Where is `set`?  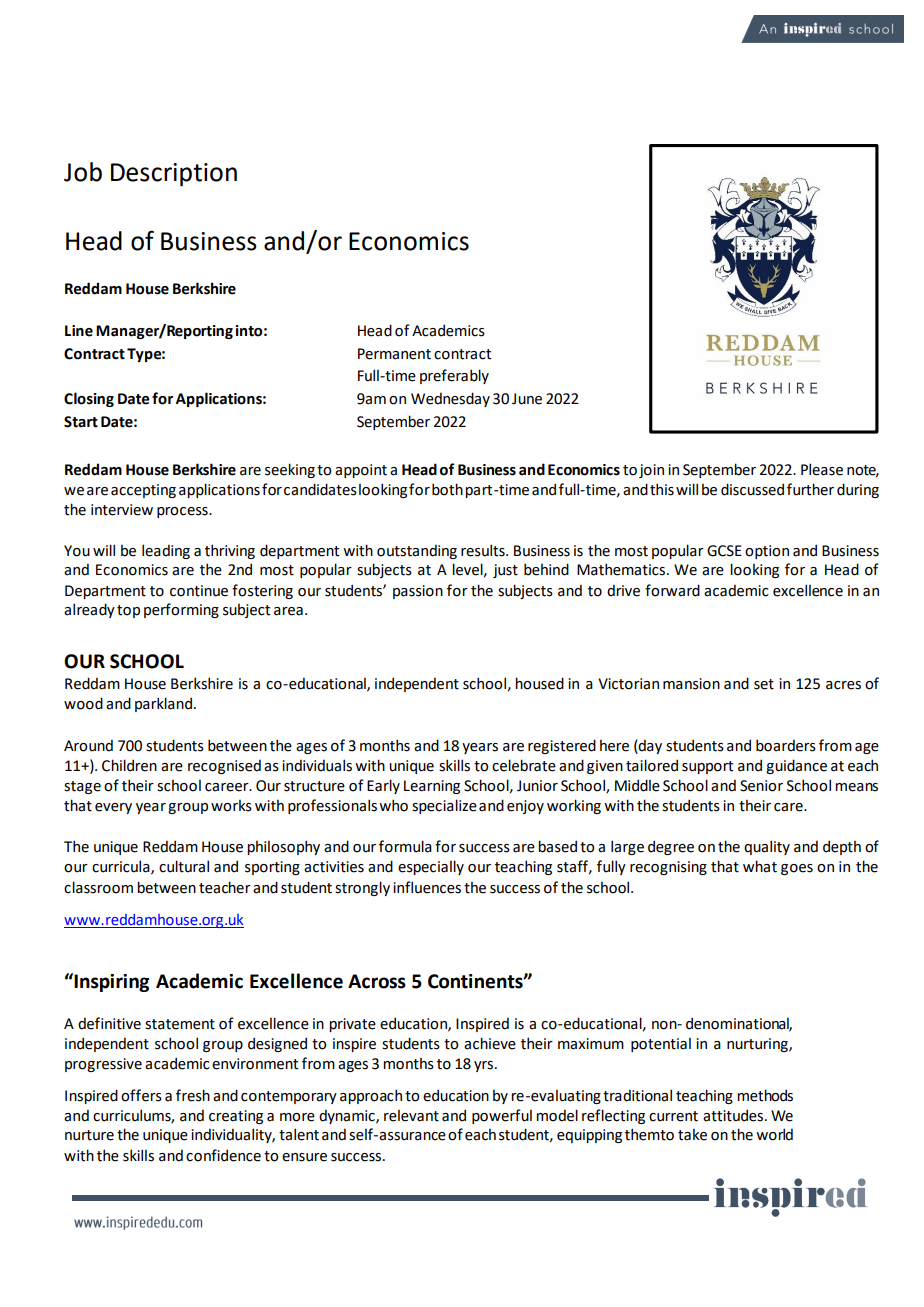
set is located at coordinates (764, 684).
